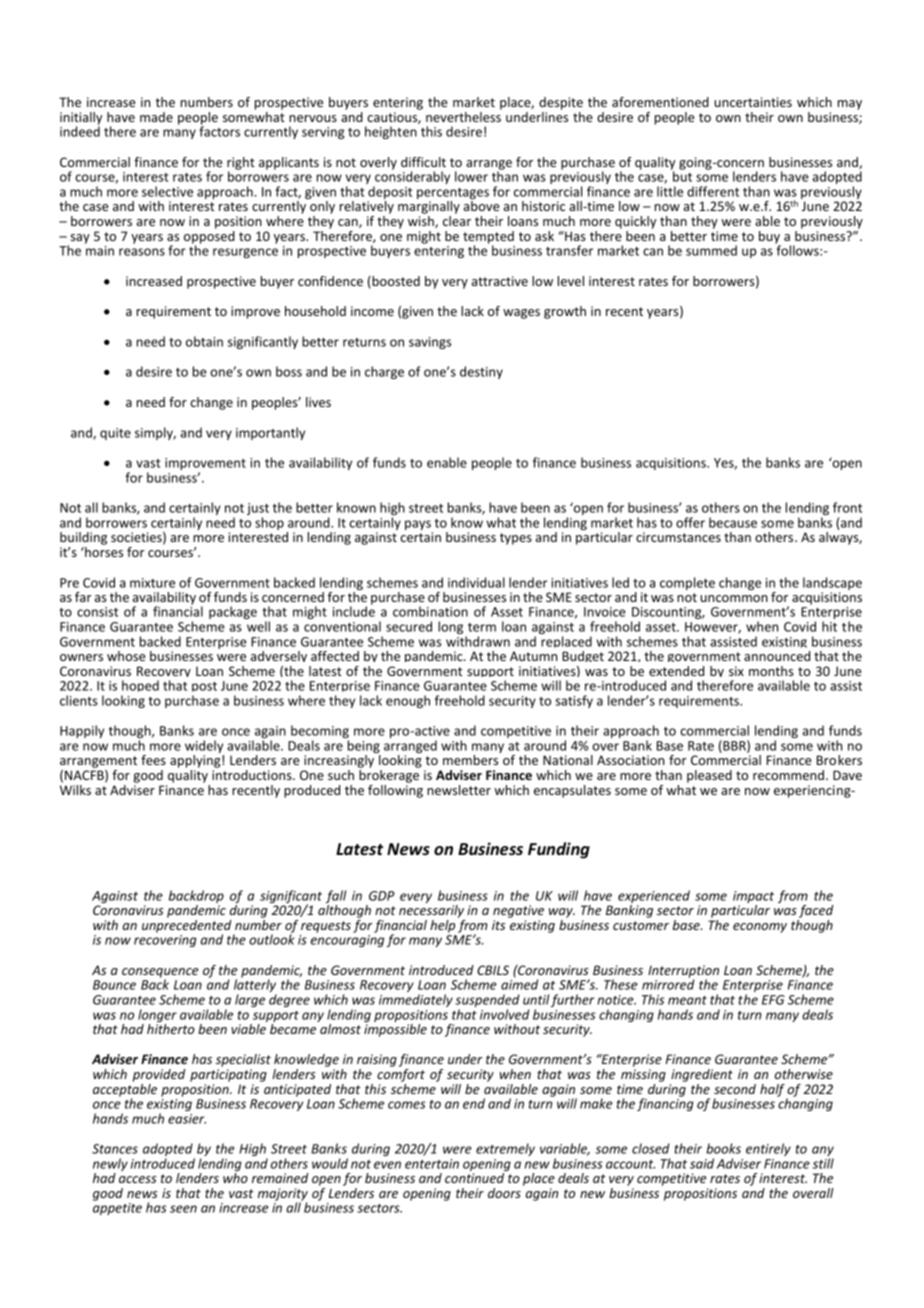 This screenshot has width=924, height=1308. What do you see at coordinates (395, 791) in the screenshot?
I see `following` at bounding box center [395, 791].
